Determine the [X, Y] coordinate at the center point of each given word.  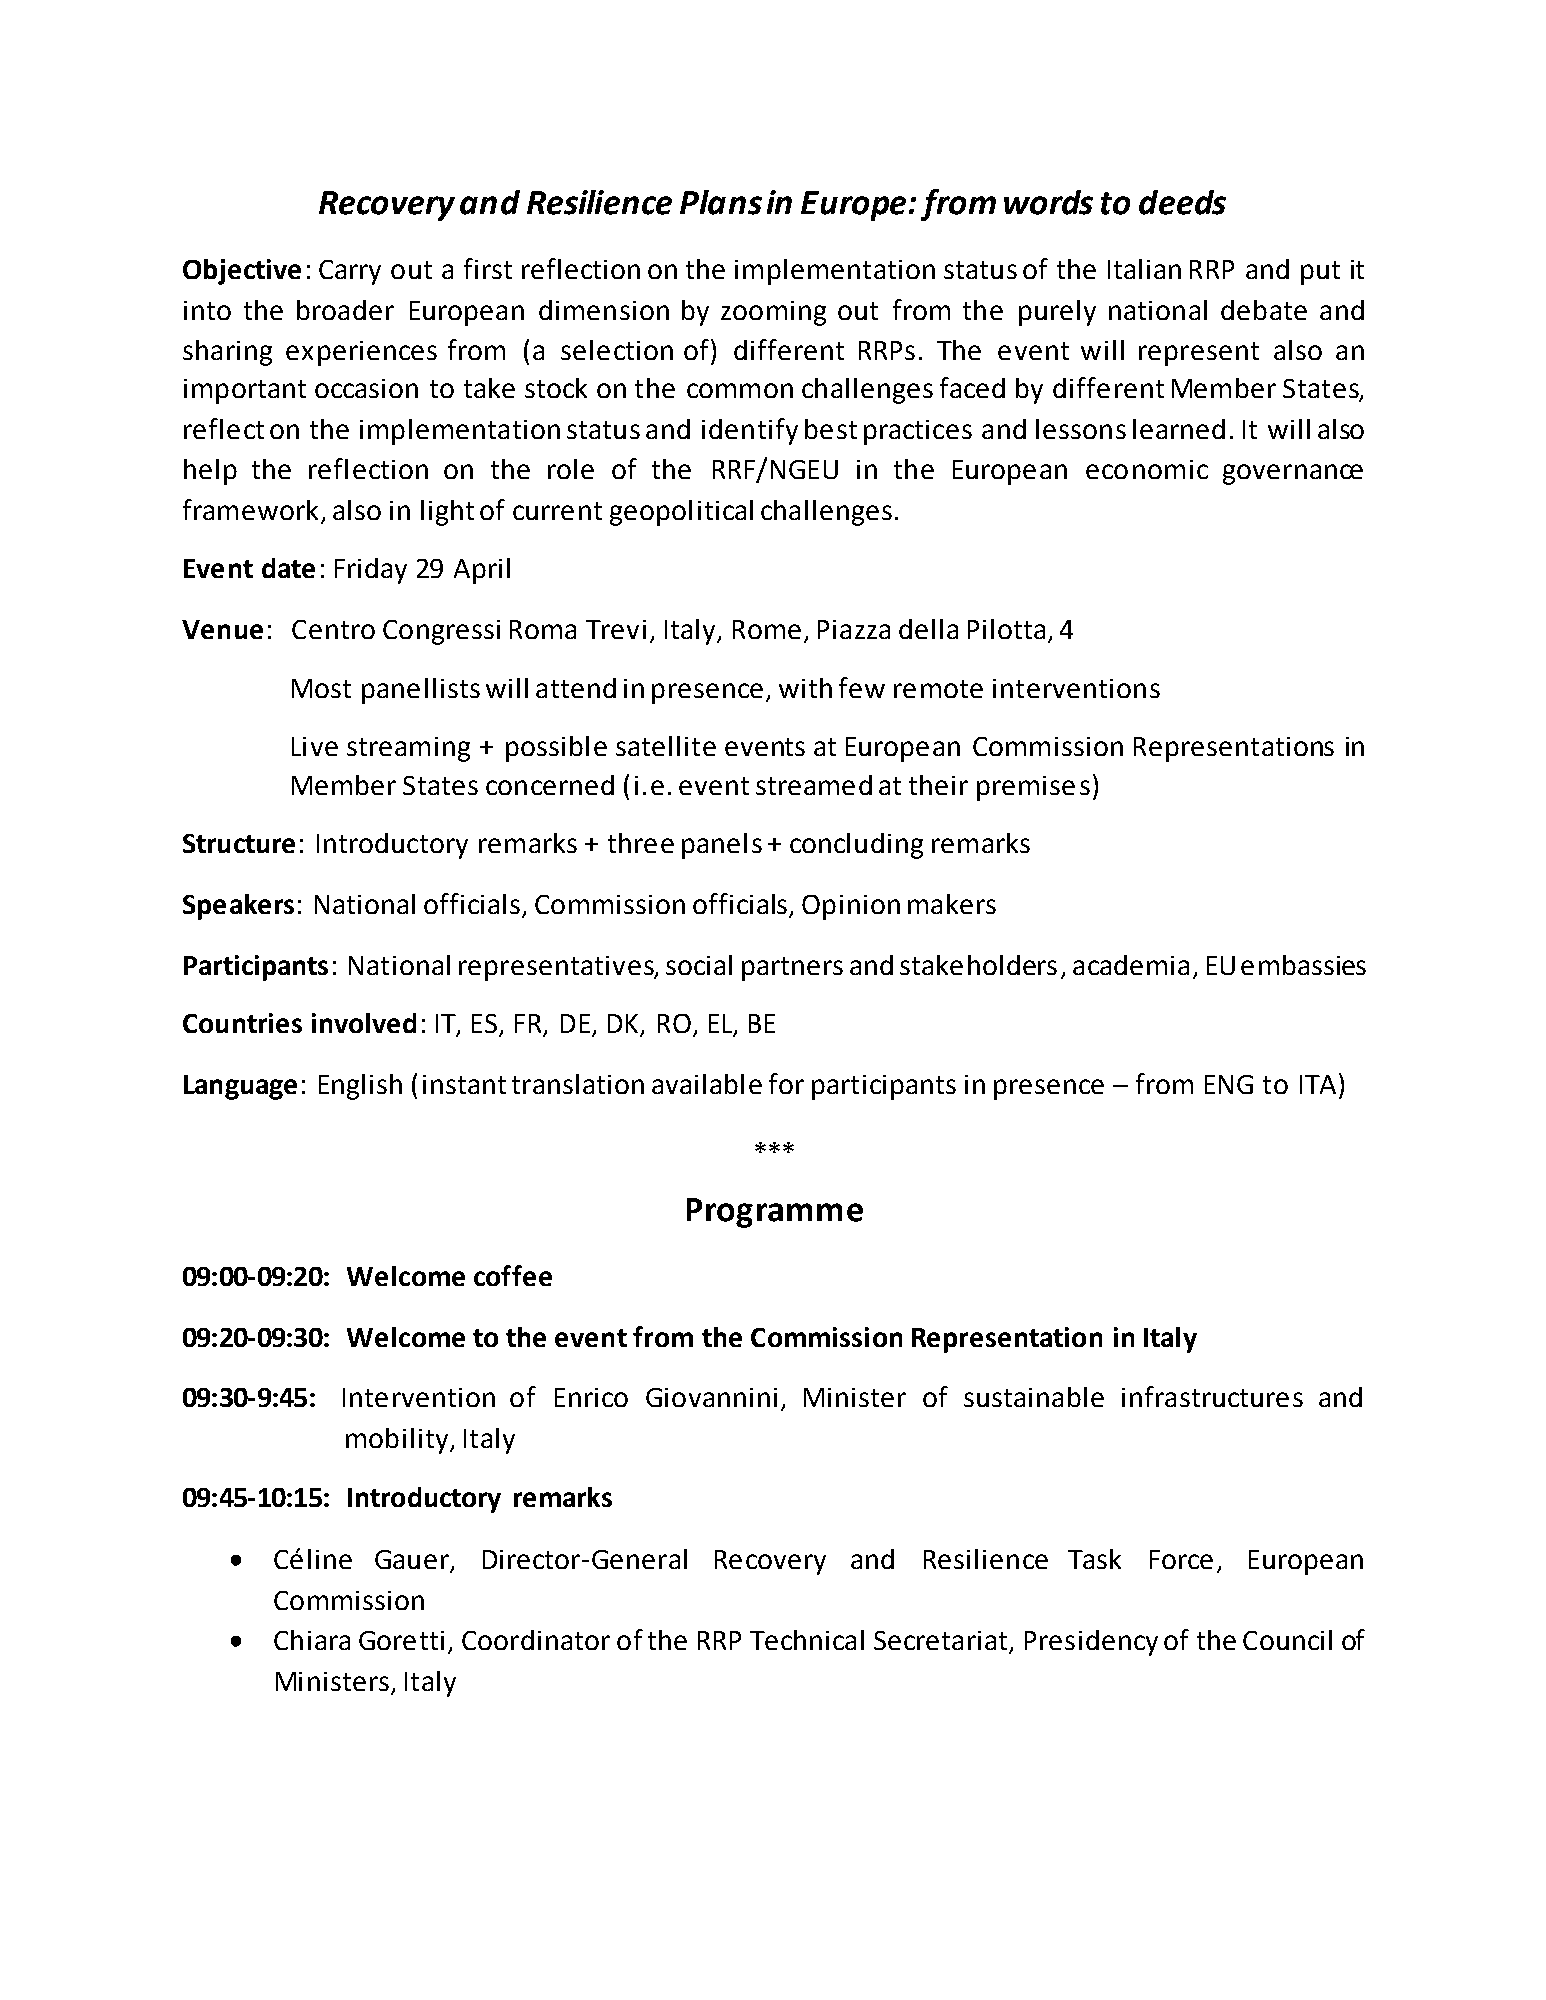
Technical [807, 1640]
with [805, 688]
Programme [775, 1213]
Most [321, 688]
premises [1033, 788]
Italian [1144, 269]
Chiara [312, 1640]
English [360, 1087]
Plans [721, 202]
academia [1131, 965]
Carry [350, 272]
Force [1181, 1559]
